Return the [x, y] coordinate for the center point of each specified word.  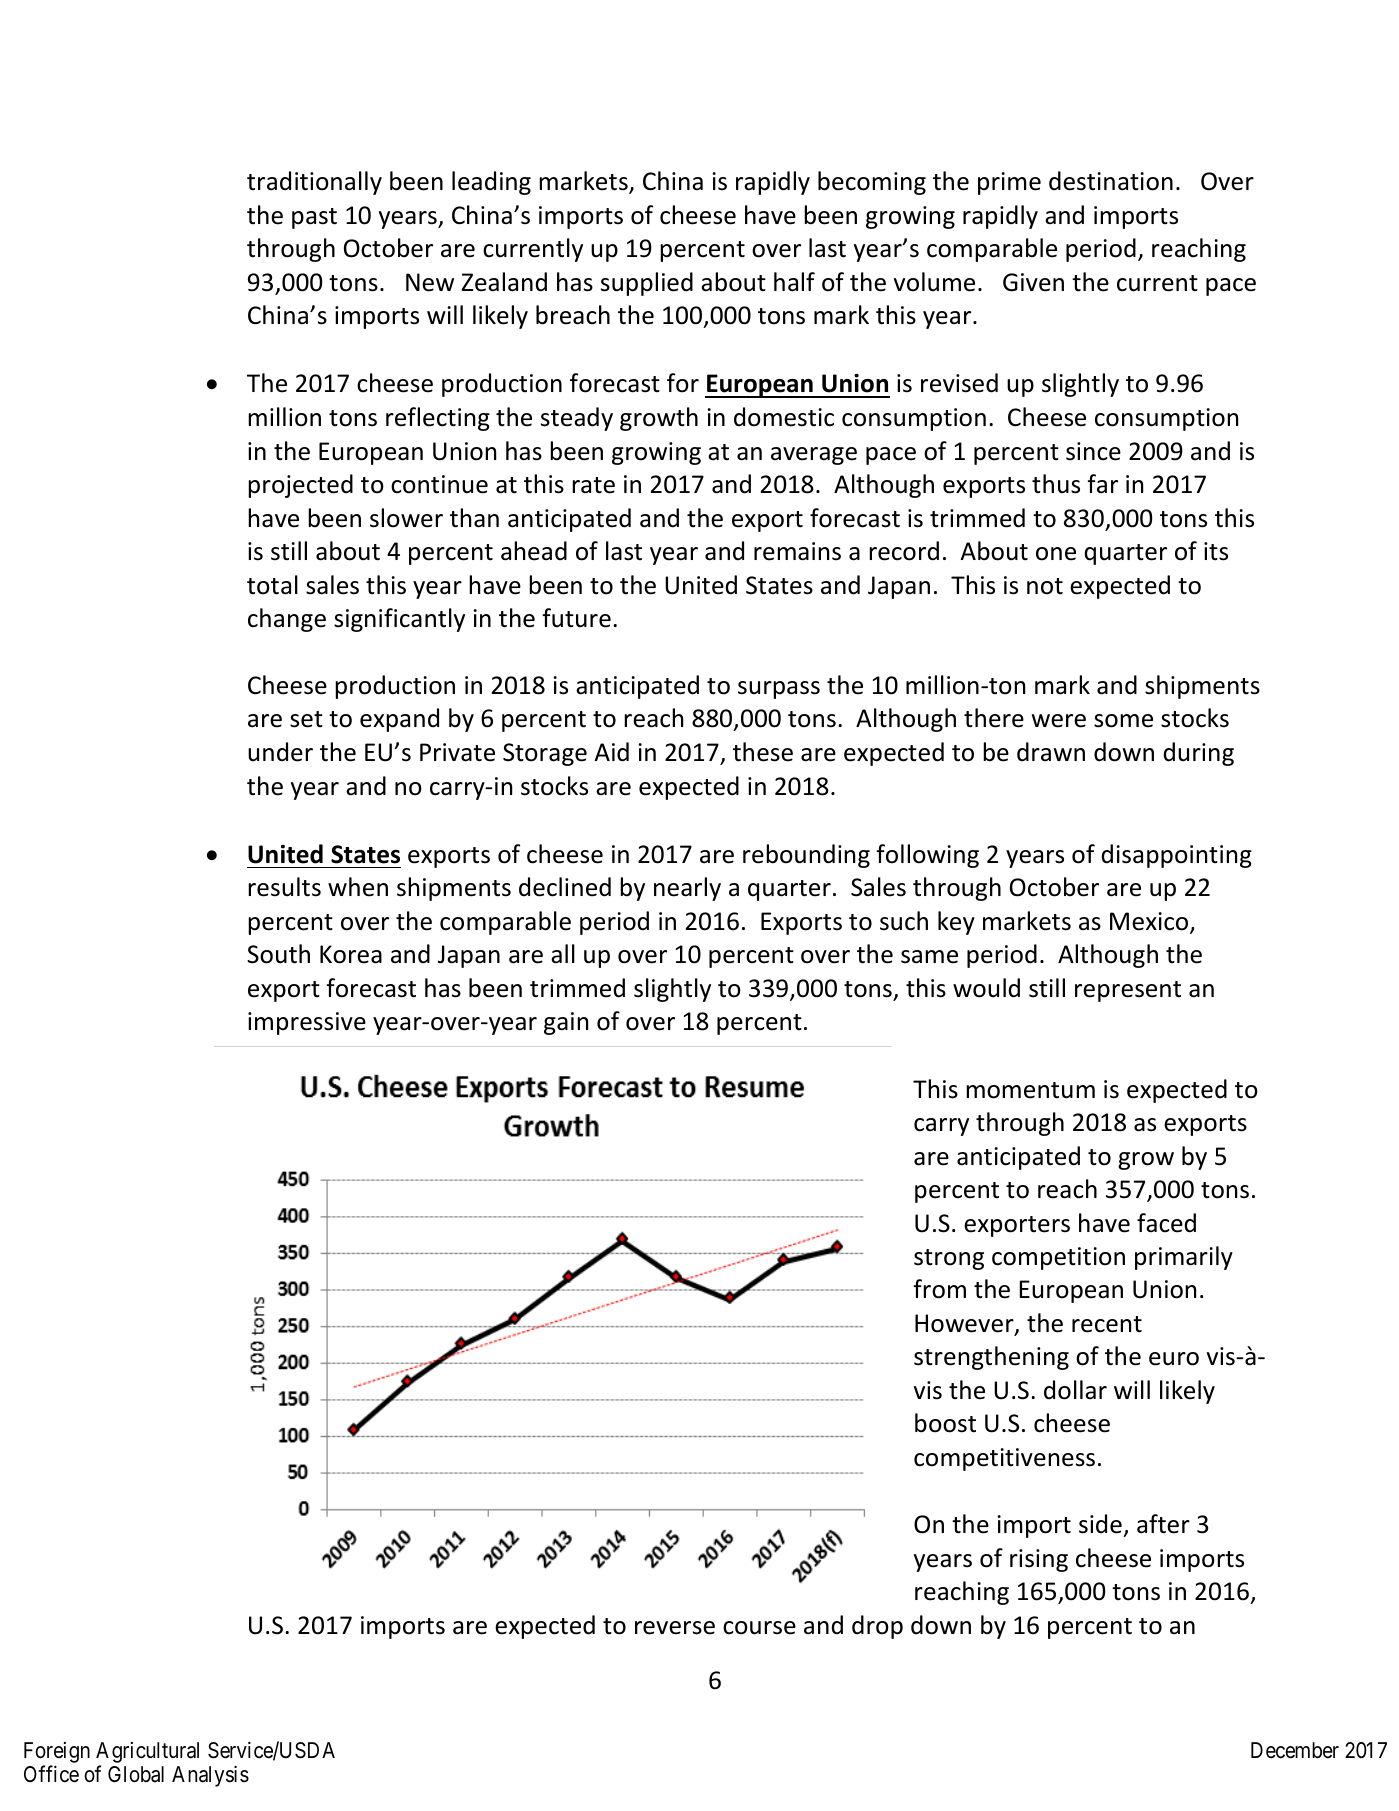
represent [1128, 991]
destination [1111, 181]
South [278, 954]
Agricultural [147, 1752]
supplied [647, 284]
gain [566, 1023]
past [314, 218]
